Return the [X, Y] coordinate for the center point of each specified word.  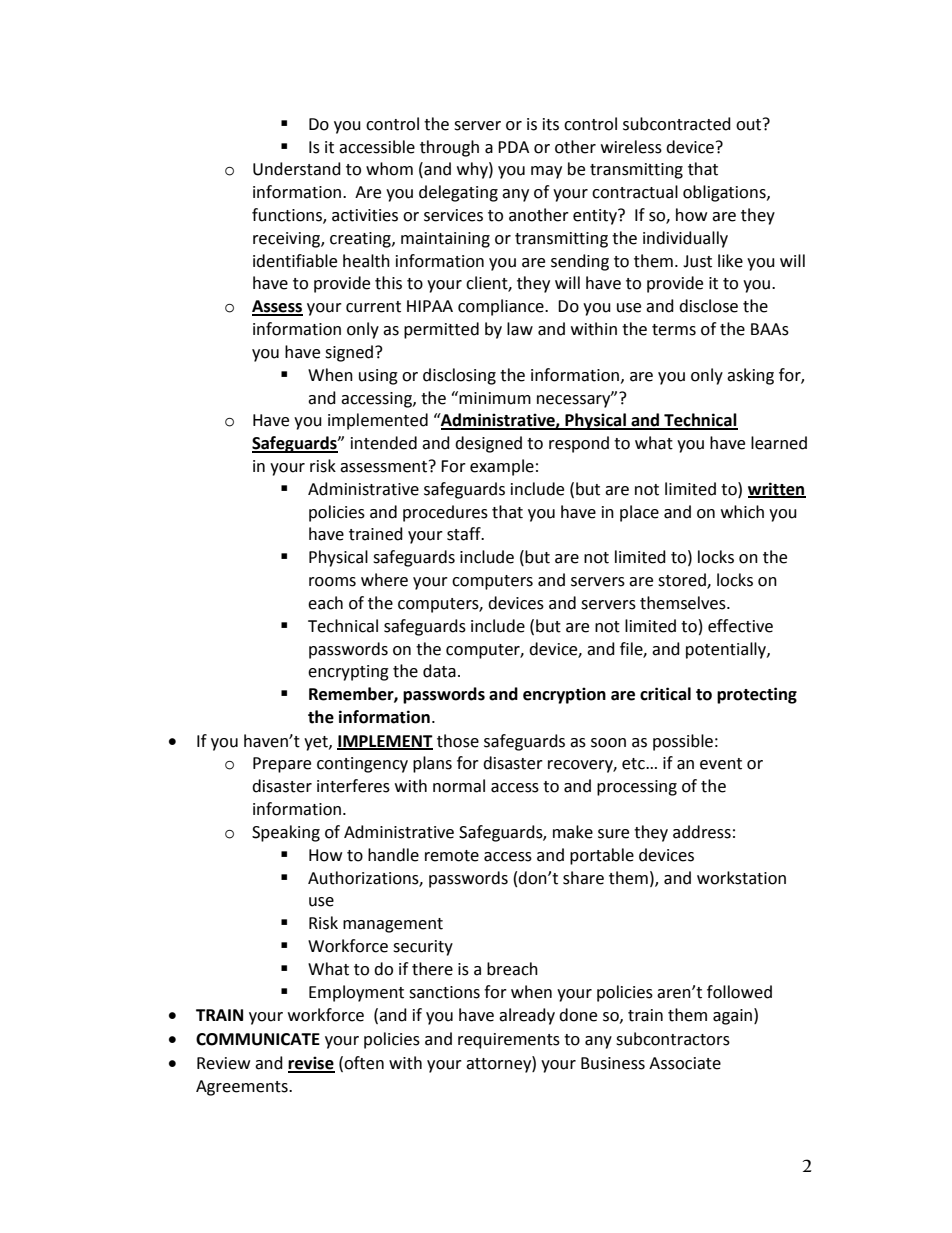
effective [740, 626]
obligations [725, 193]
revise [311, 1064]
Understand [297, 169]
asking [750, 376]
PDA [513, 147]
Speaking [286, 833]
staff [465, 534]
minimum [495, 398]
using [378, 377]
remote [452, 856]
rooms [332, 582]
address [702, 832]
